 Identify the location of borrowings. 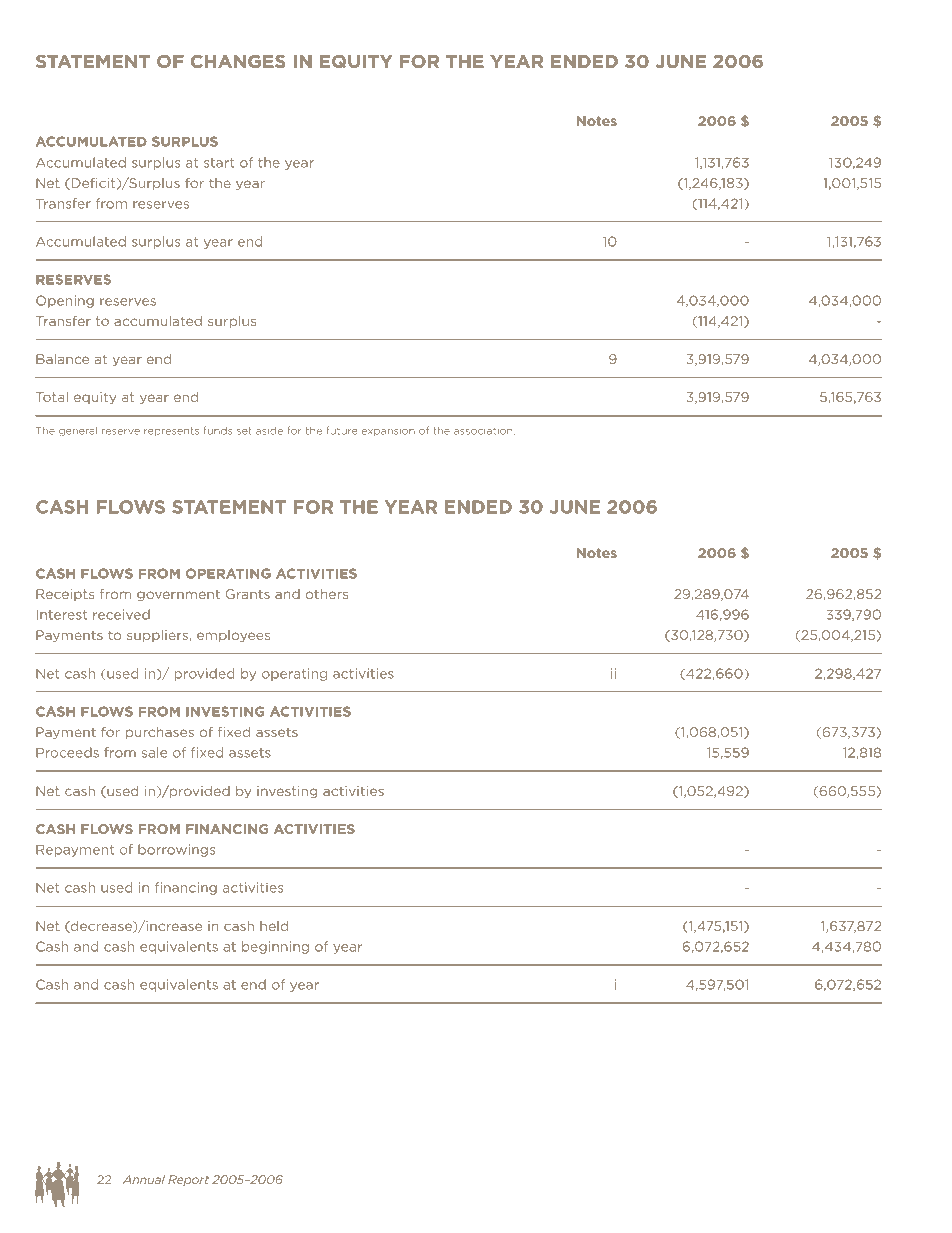
(176, 850).
